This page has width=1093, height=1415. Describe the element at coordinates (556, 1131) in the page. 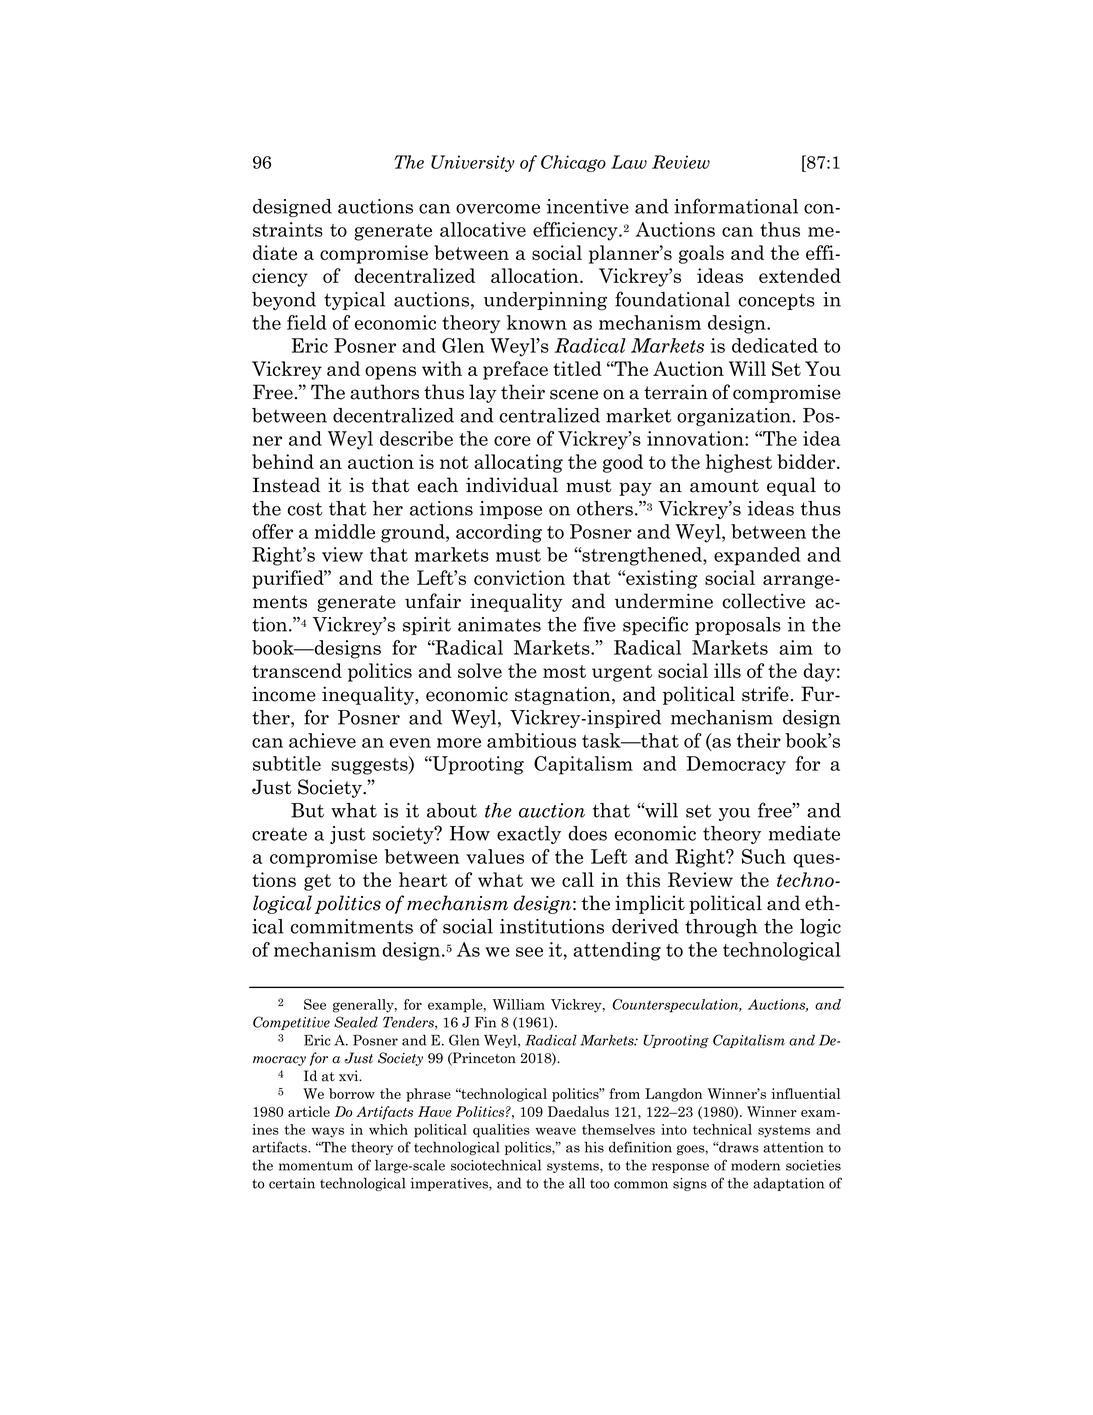

I see `weave` at that location.
